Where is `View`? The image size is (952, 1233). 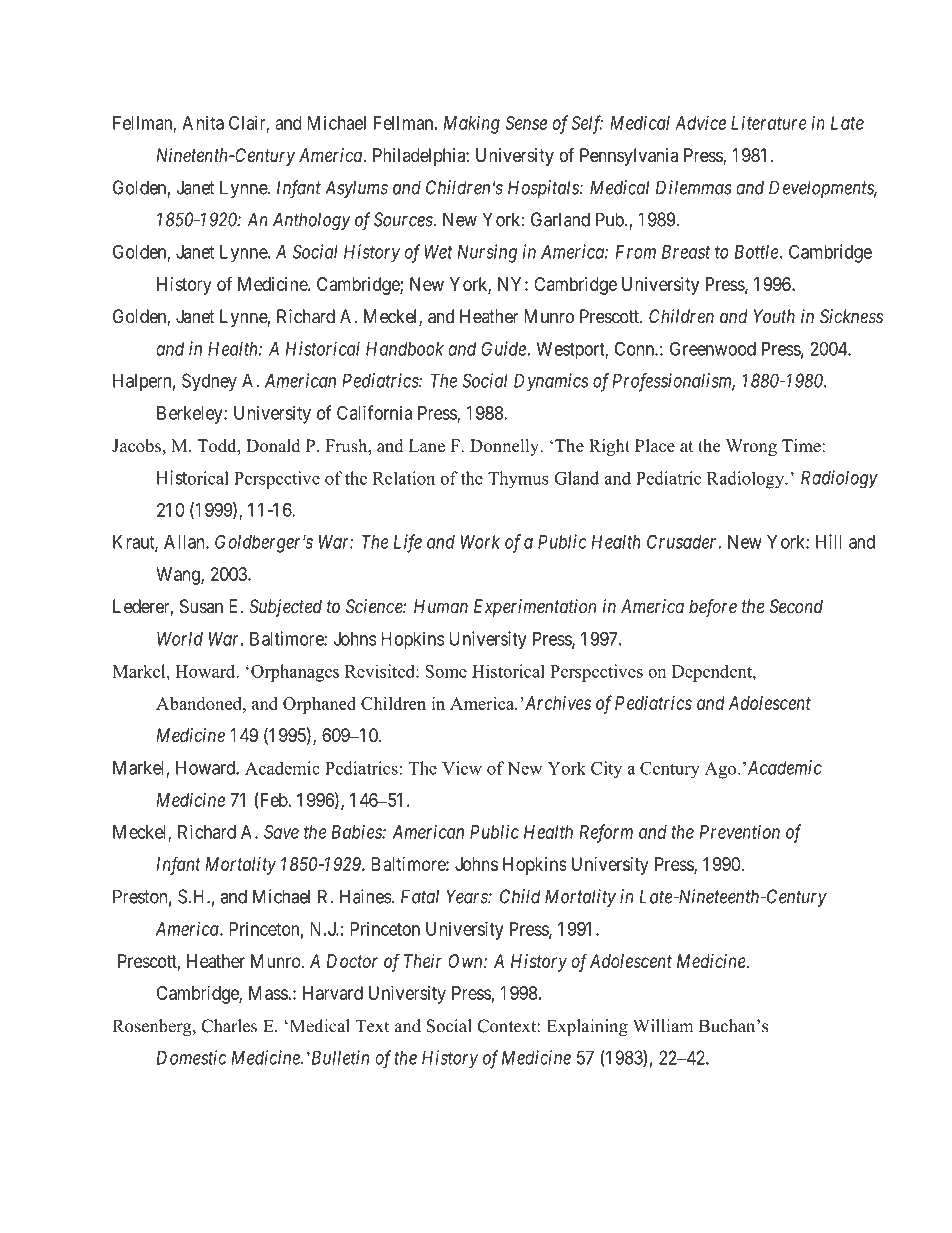
View is located at coordinates (462, 768).
